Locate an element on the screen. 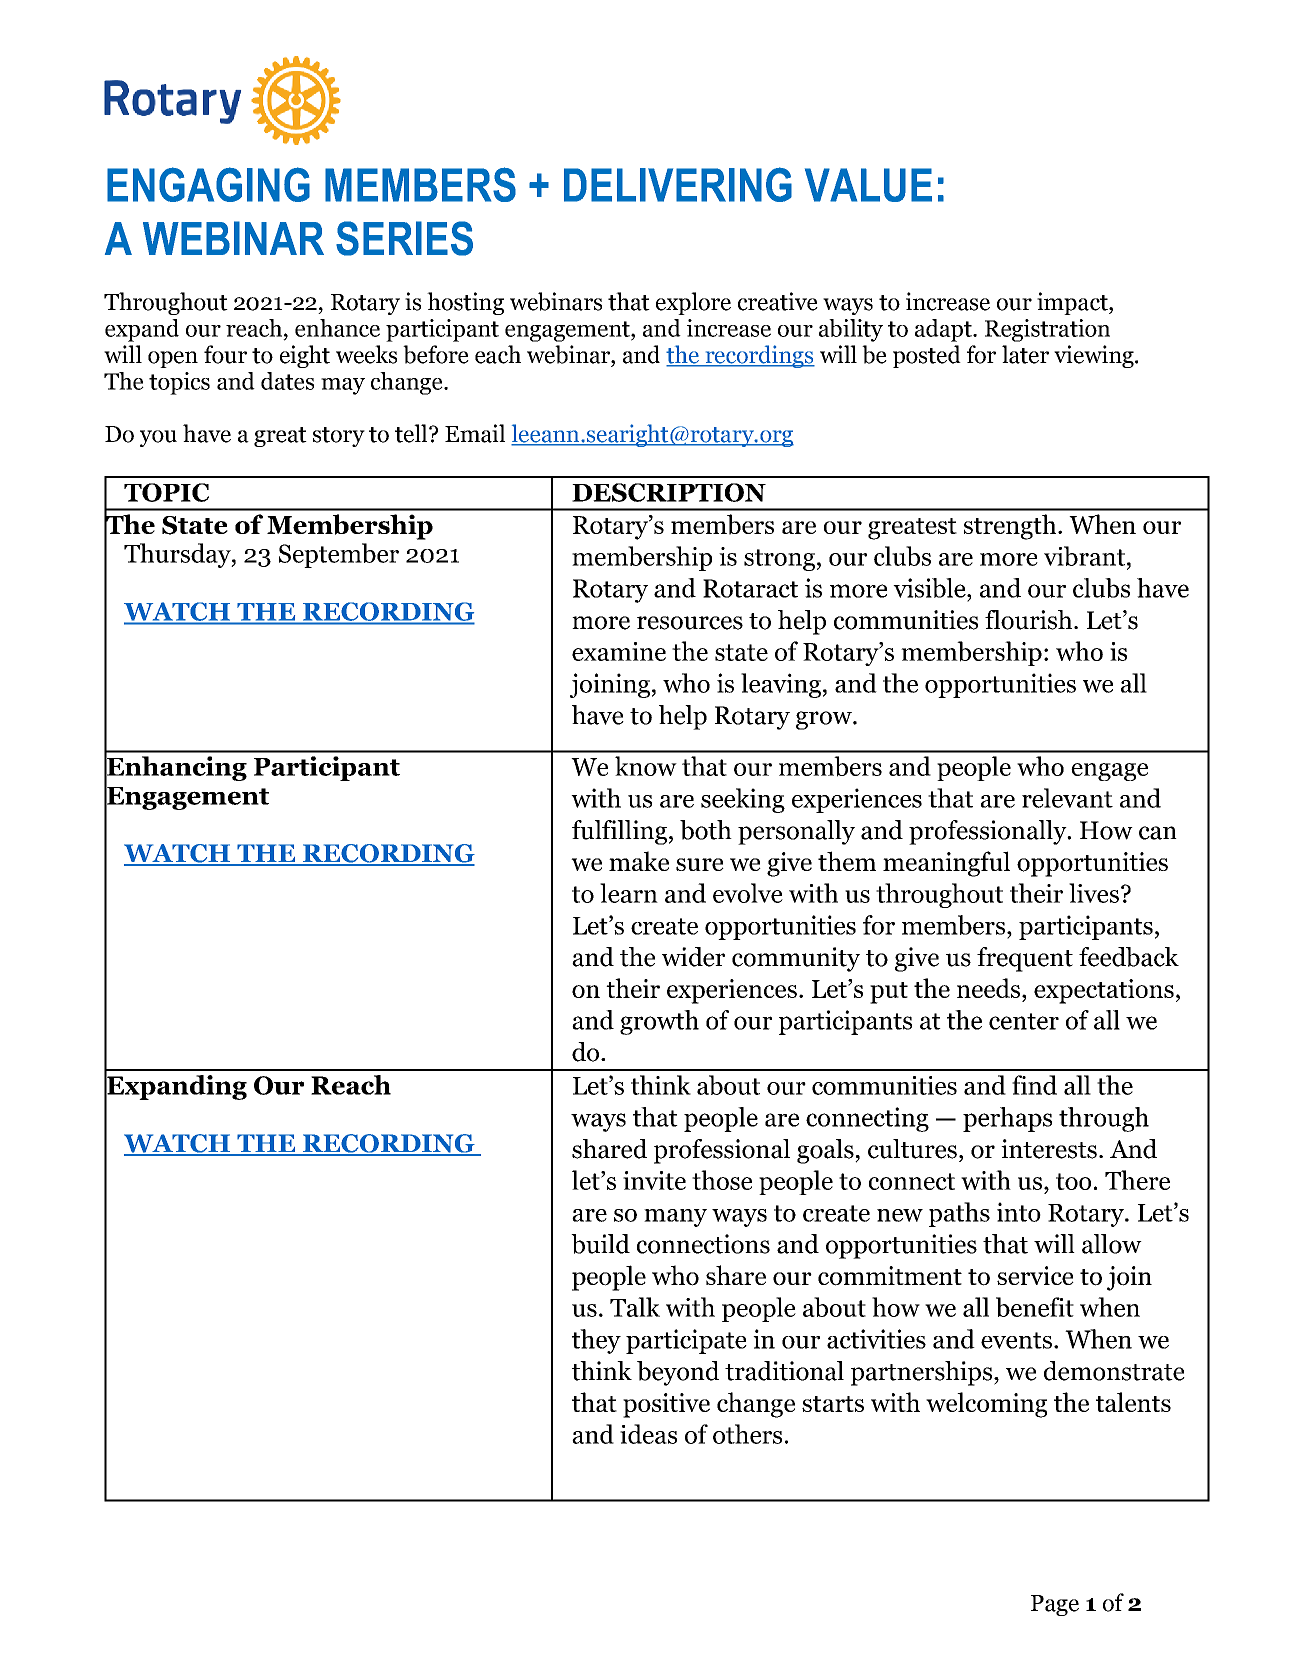 This screenshot has width=1294, height=1675. make is located at coordinates (639, 861).
